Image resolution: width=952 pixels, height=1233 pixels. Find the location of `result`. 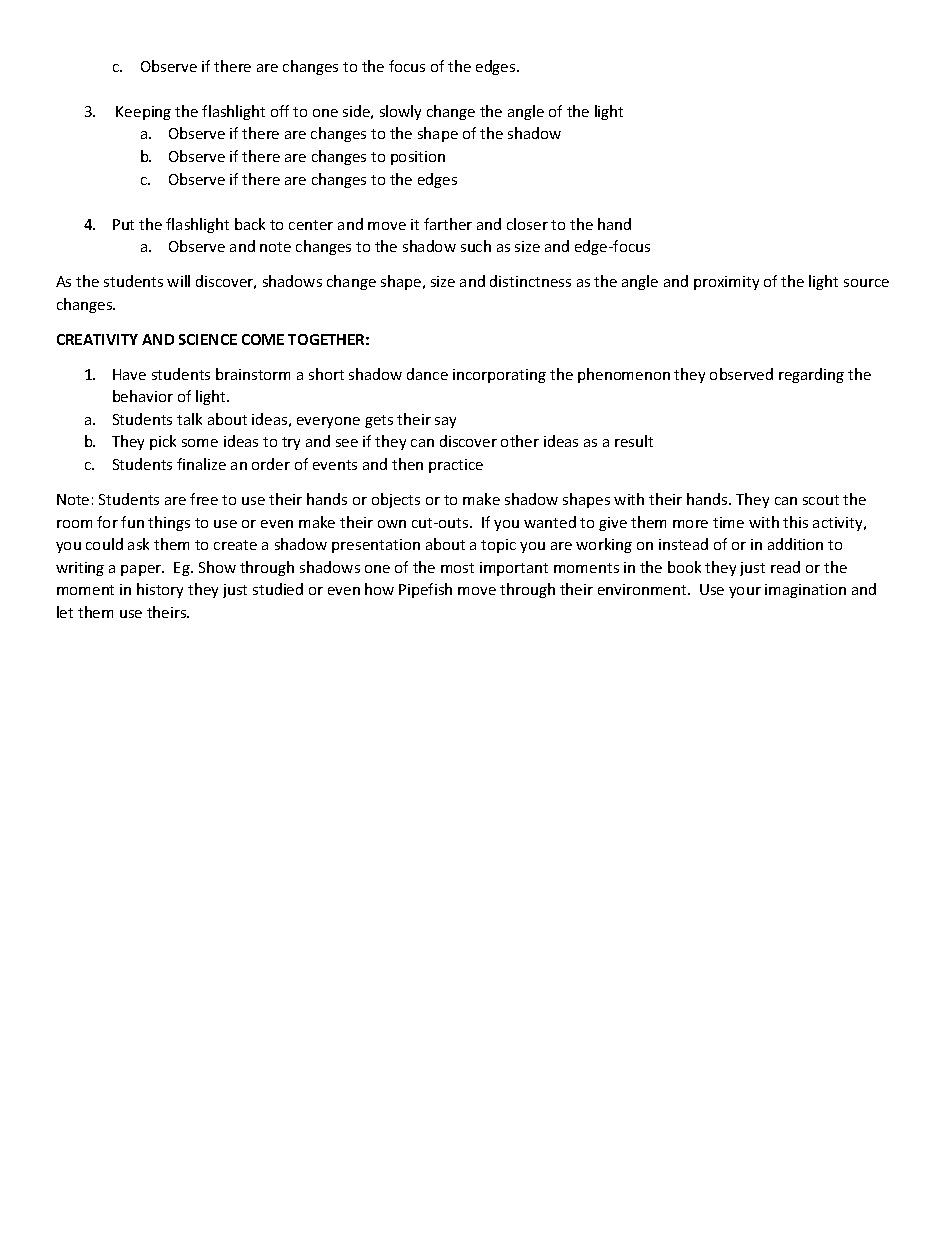

result is located at coordinates (634, 441).
